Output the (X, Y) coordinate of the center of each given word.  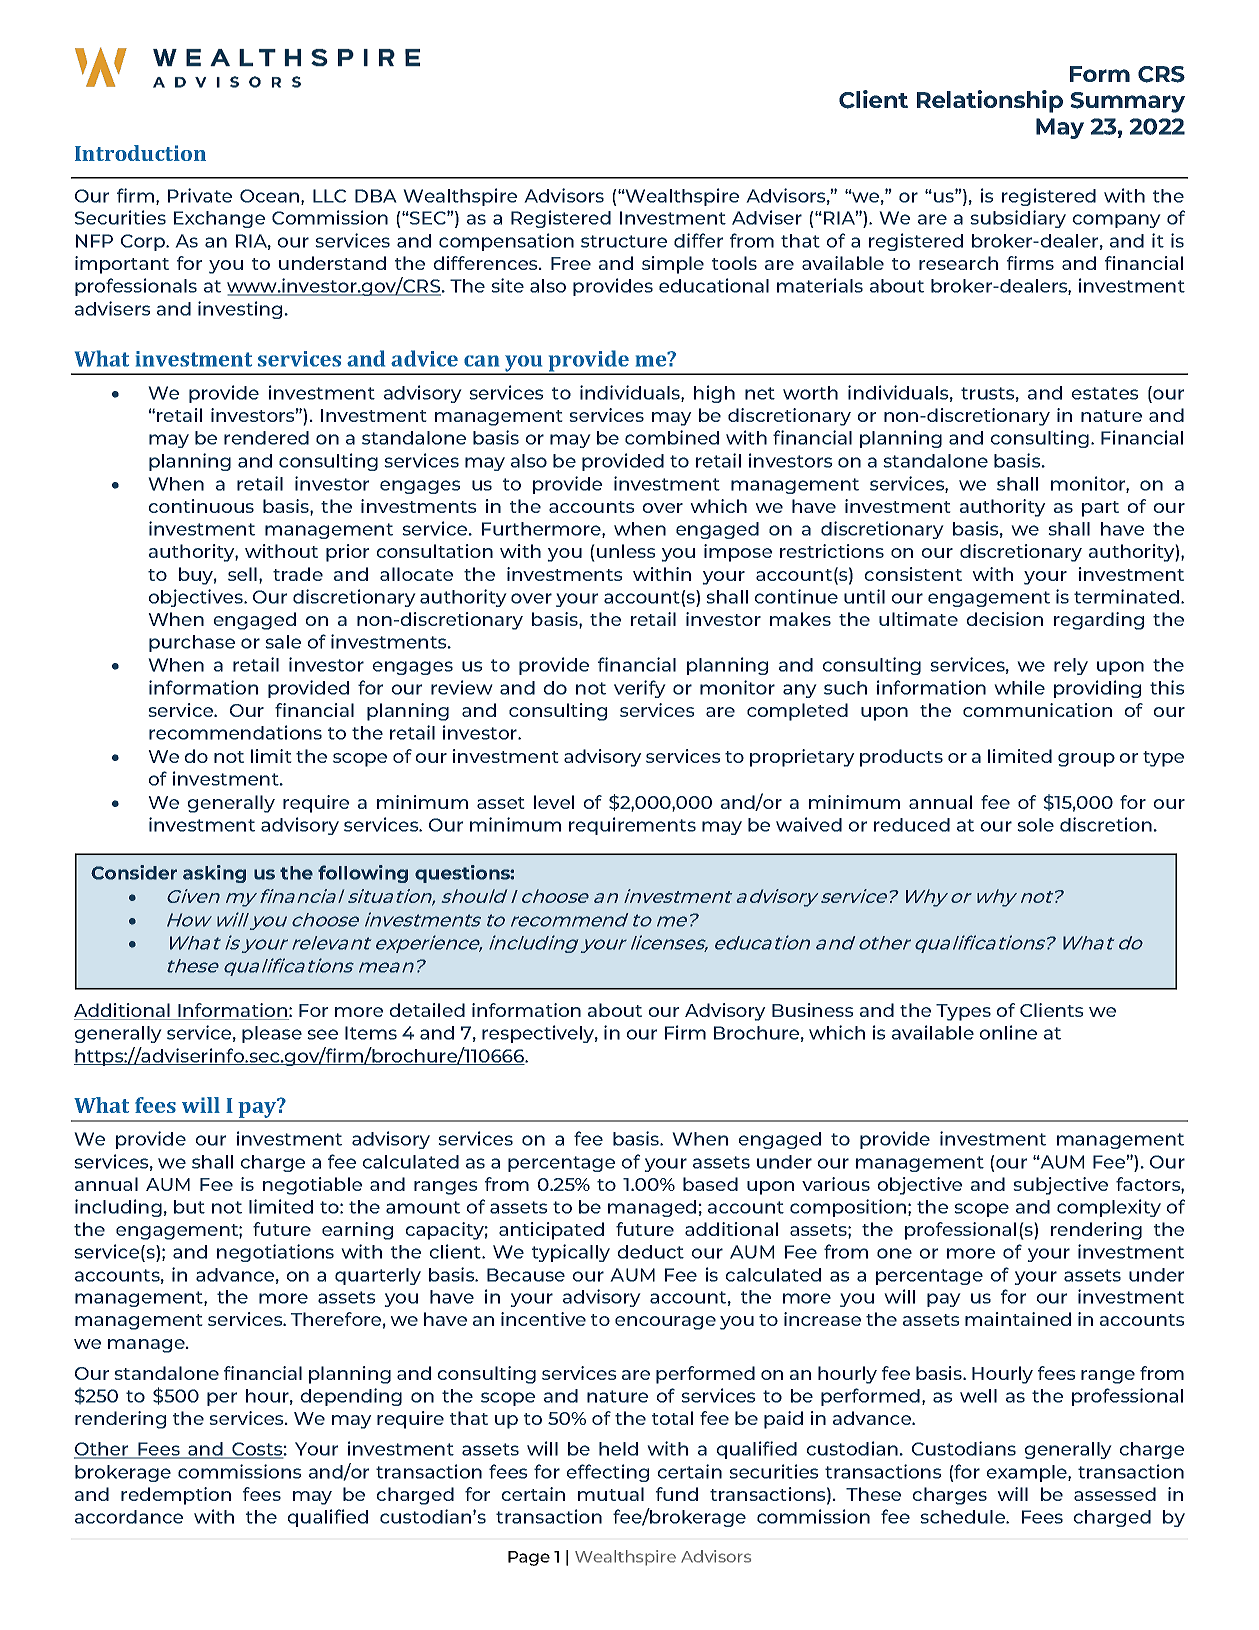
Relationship (990, 101)
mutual (611, 1494)
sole (1035, 825)
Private (200, 195)
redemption (176, 1496)
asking (214, 874)
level (554, 802)
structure (624, 241)
